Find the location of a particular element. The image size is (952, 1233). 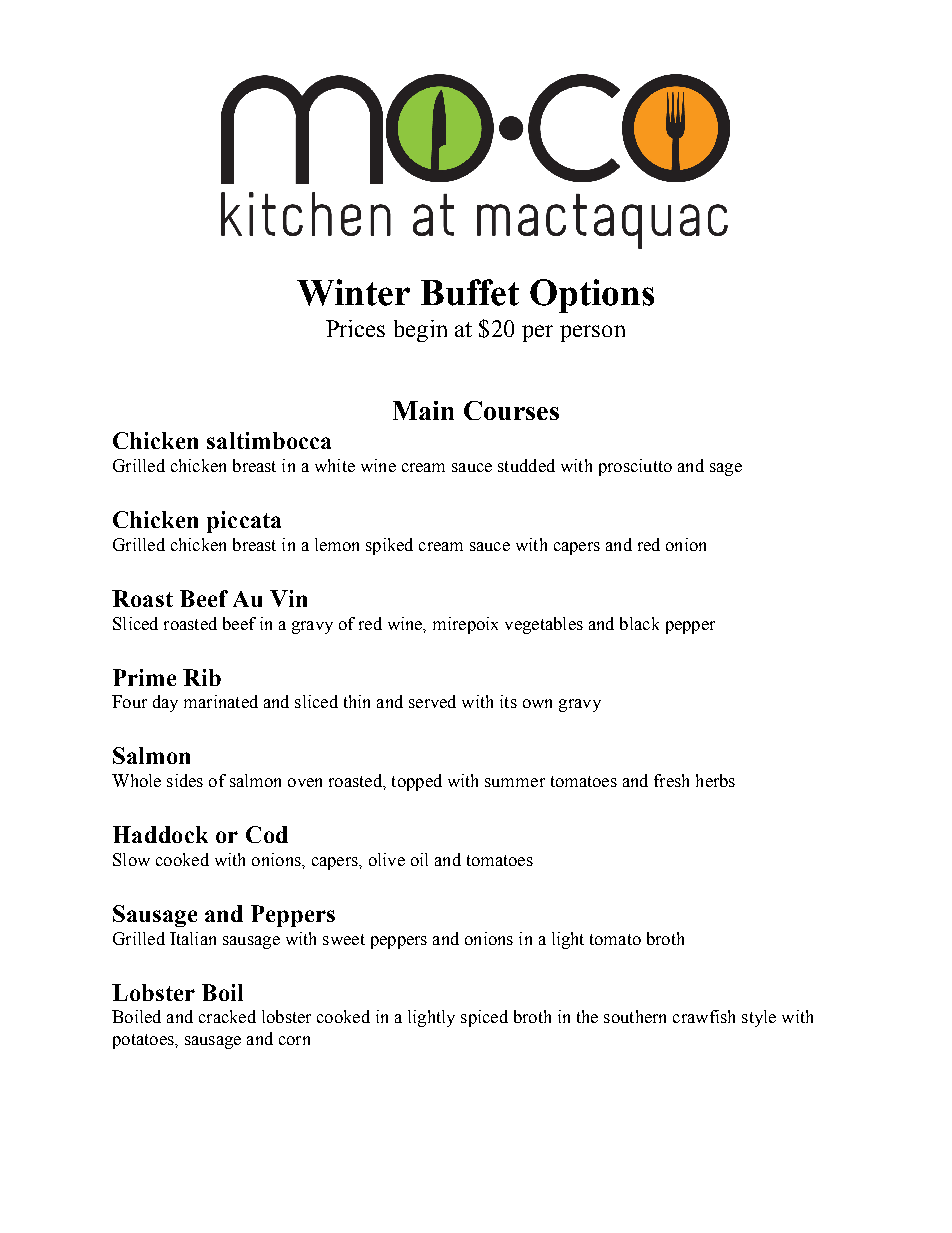

black is located at coordinates (639, 623).
